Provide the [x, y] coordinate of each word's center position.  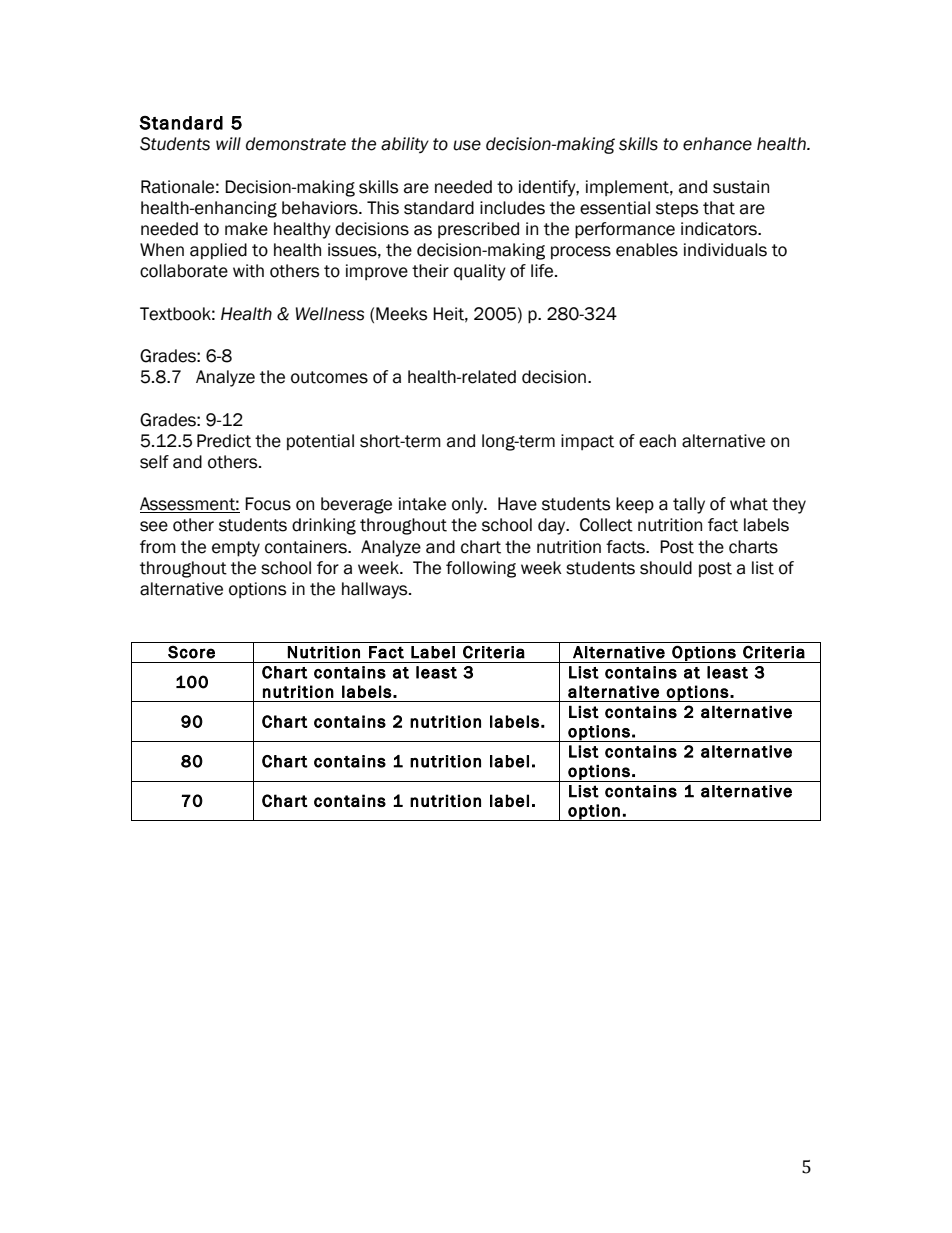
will [228, 143]
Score [191, 652]
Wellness [330, 314]
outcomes [329, 377]
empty [236, 549]
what [749, 504]
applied [218, 251]
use [467, 145]
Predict [224, 441]
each [657, 441]
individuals [725, 250]
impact [587, 442]
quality [480, 272]
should [666, 568]
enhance [717, 144]
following [481, 569]
